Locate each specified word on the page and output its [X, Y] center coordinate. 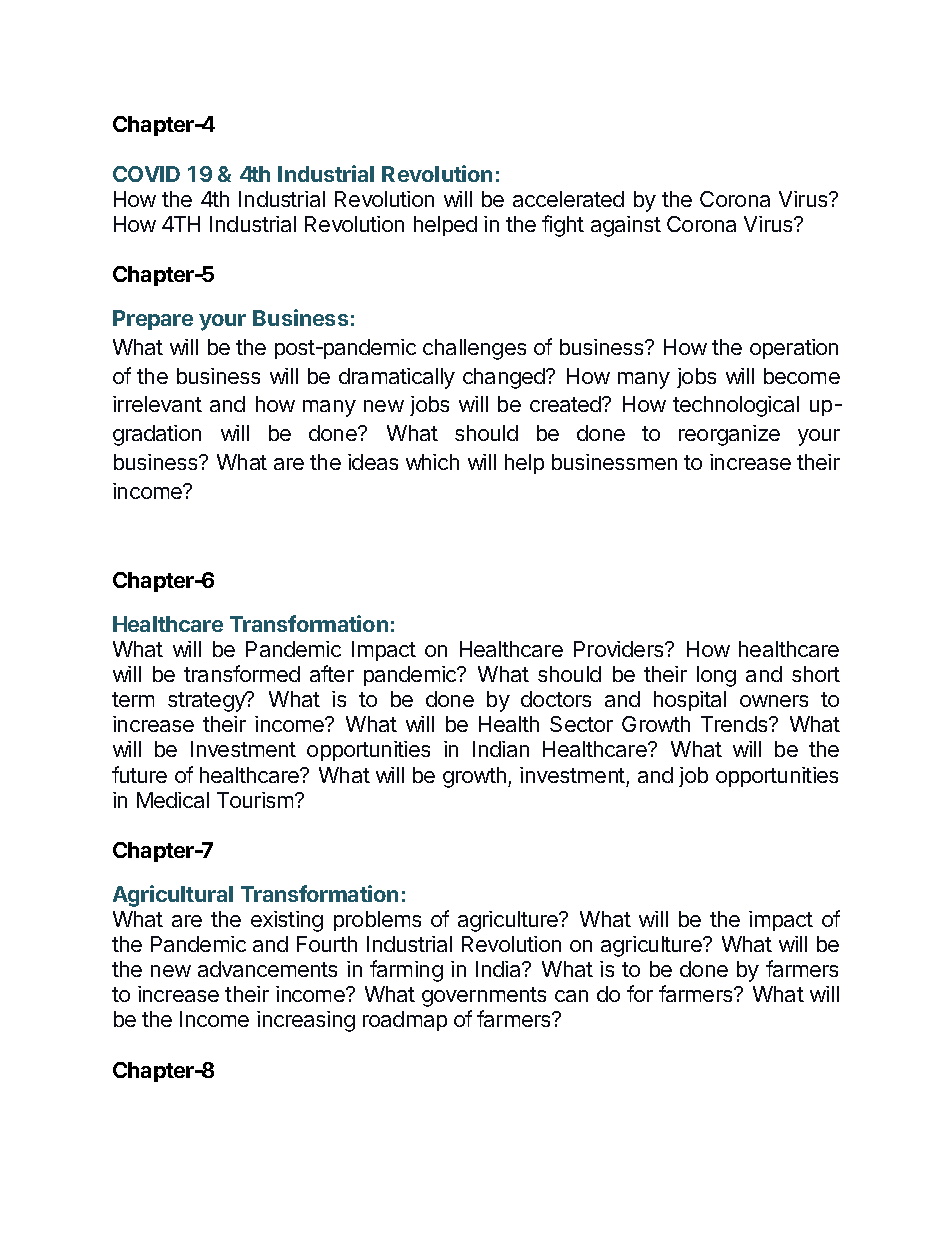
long [716, 676]
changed [505, 378]
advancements [267, 969]
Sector [581, 724]
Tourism [256, 800]
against [626, 226]
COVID [146, 174]
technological [736, 406]
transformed [242, 673]
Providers [620, 649]
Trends [735, 724]
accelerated [568, 199]
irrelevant [157, 404]
